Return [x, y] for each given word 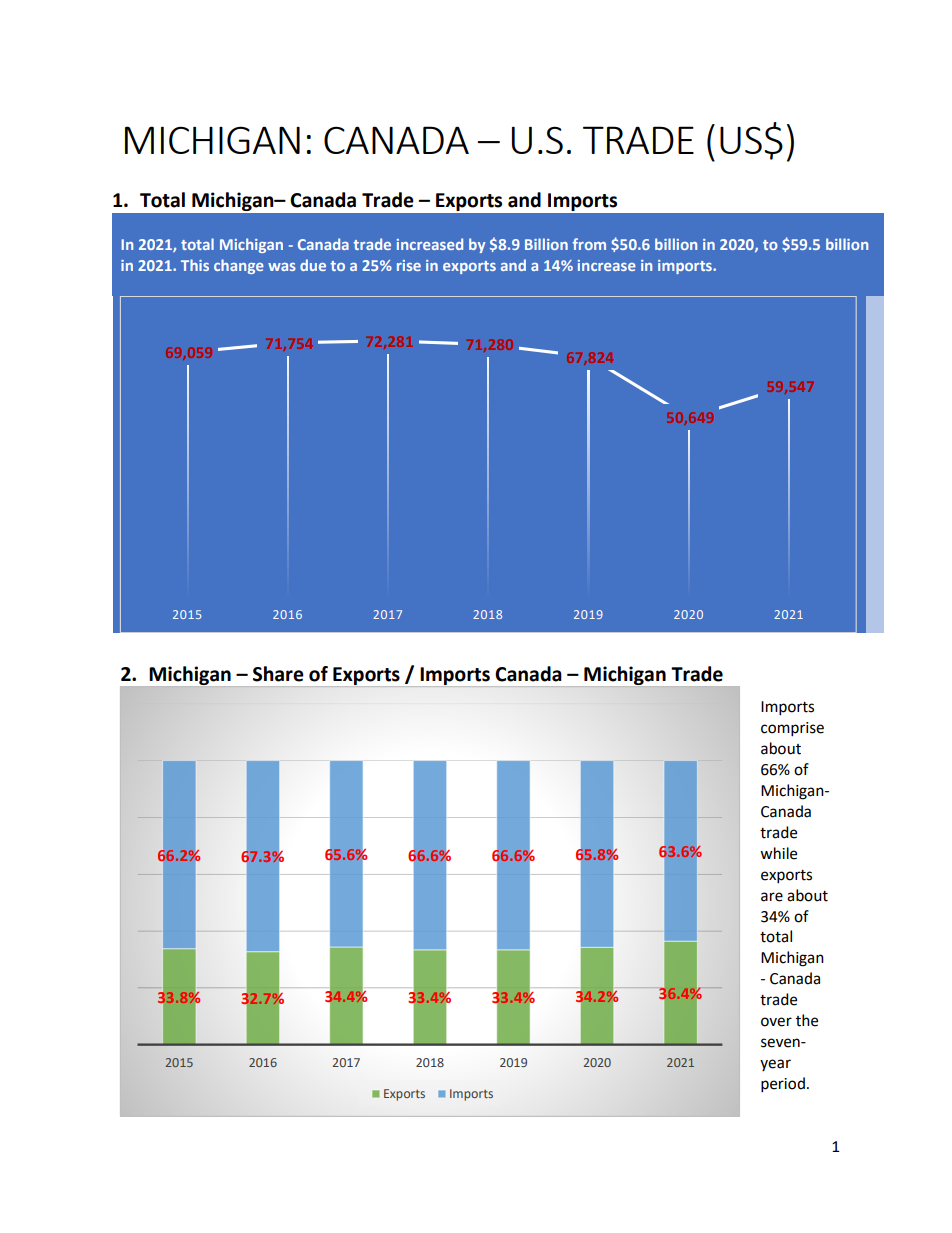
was [282, 267]
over [776, 1022]
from [589, 244]
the [807, 1020]
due [313, 265]
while [778, 853]
